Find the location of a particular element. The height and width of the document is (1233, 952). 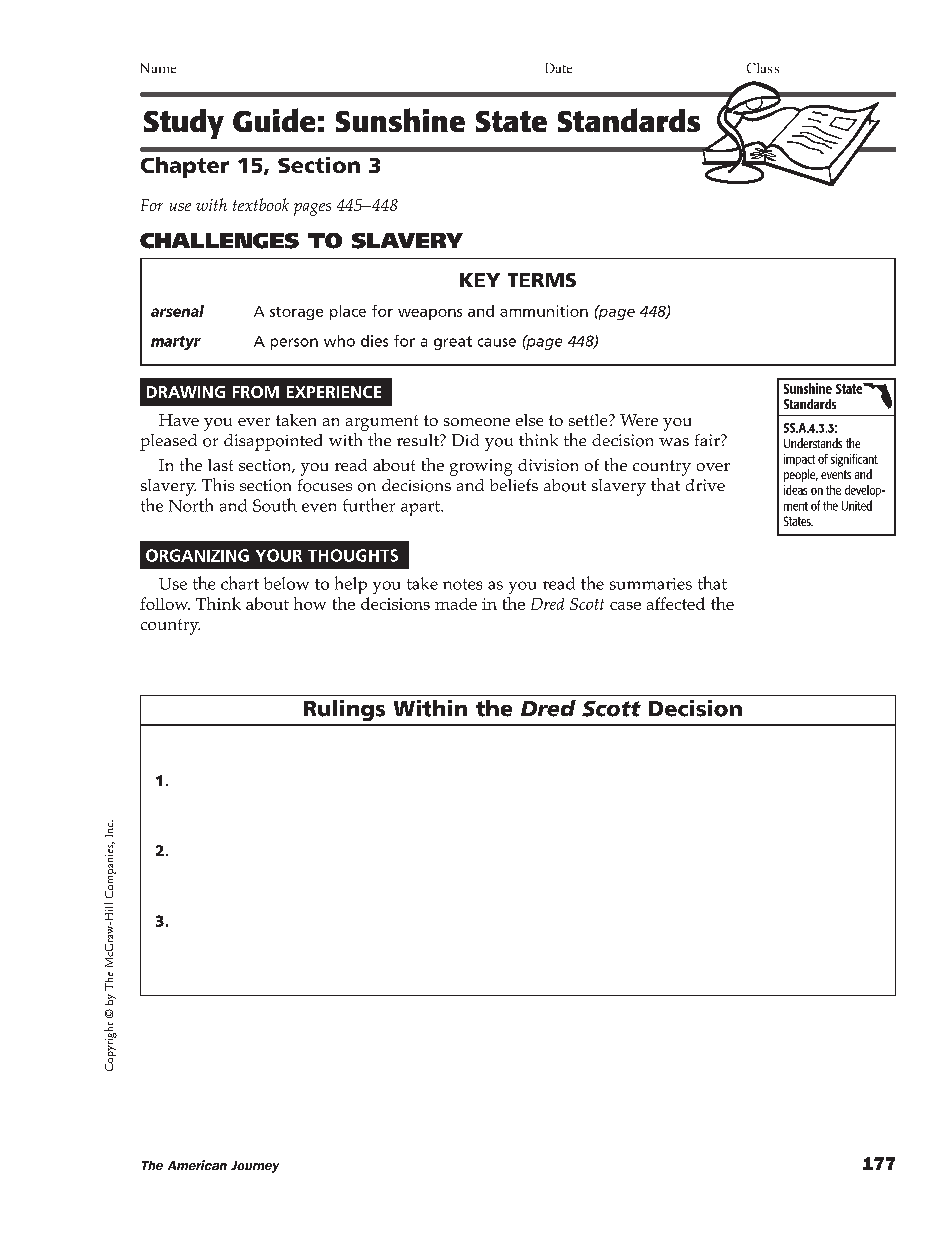

made is located at coordinates (456, 604).
